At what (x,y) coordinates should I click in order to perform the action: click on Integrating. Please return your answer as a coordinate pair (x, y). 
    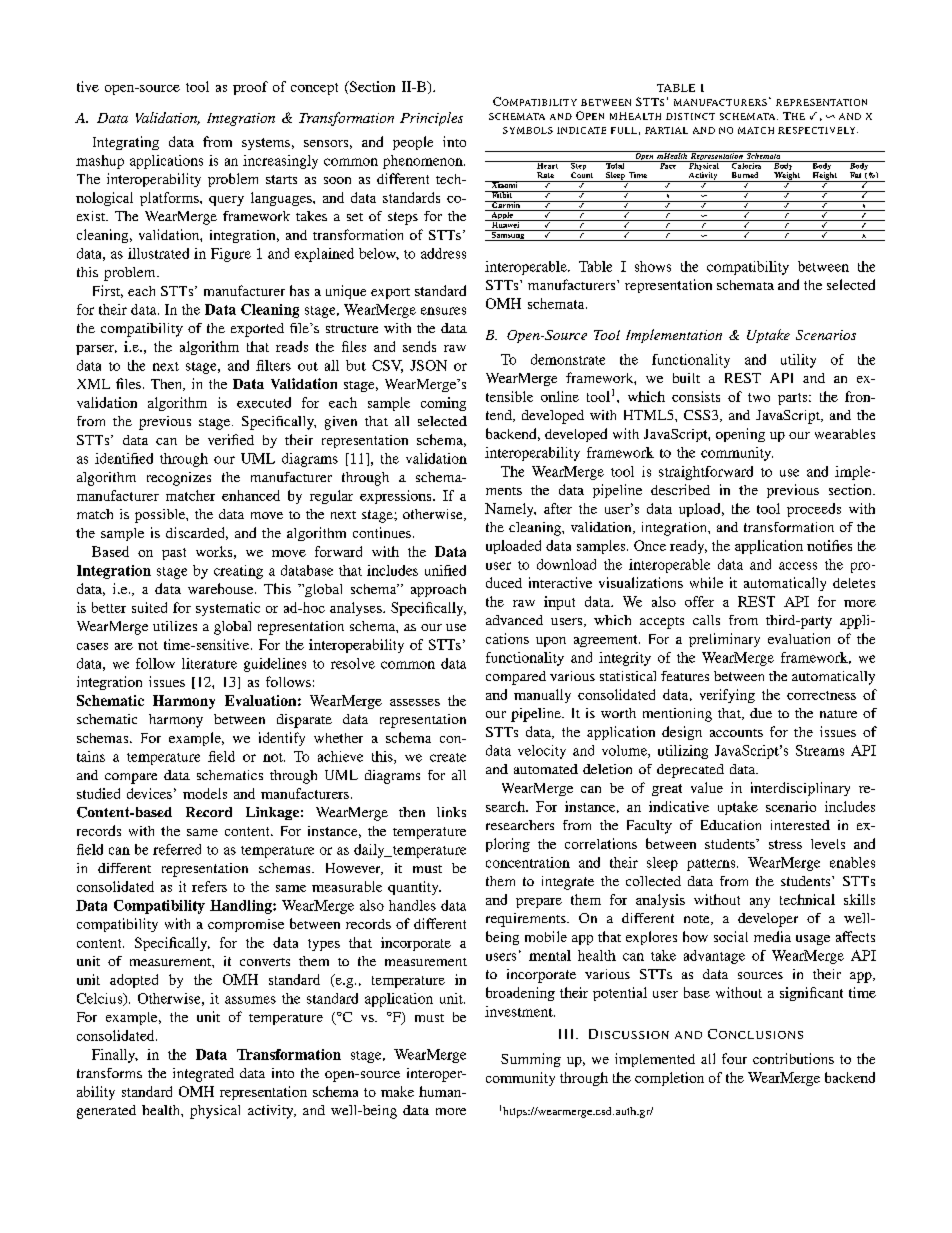
    Looking at the image, I should click on (126, 143).
